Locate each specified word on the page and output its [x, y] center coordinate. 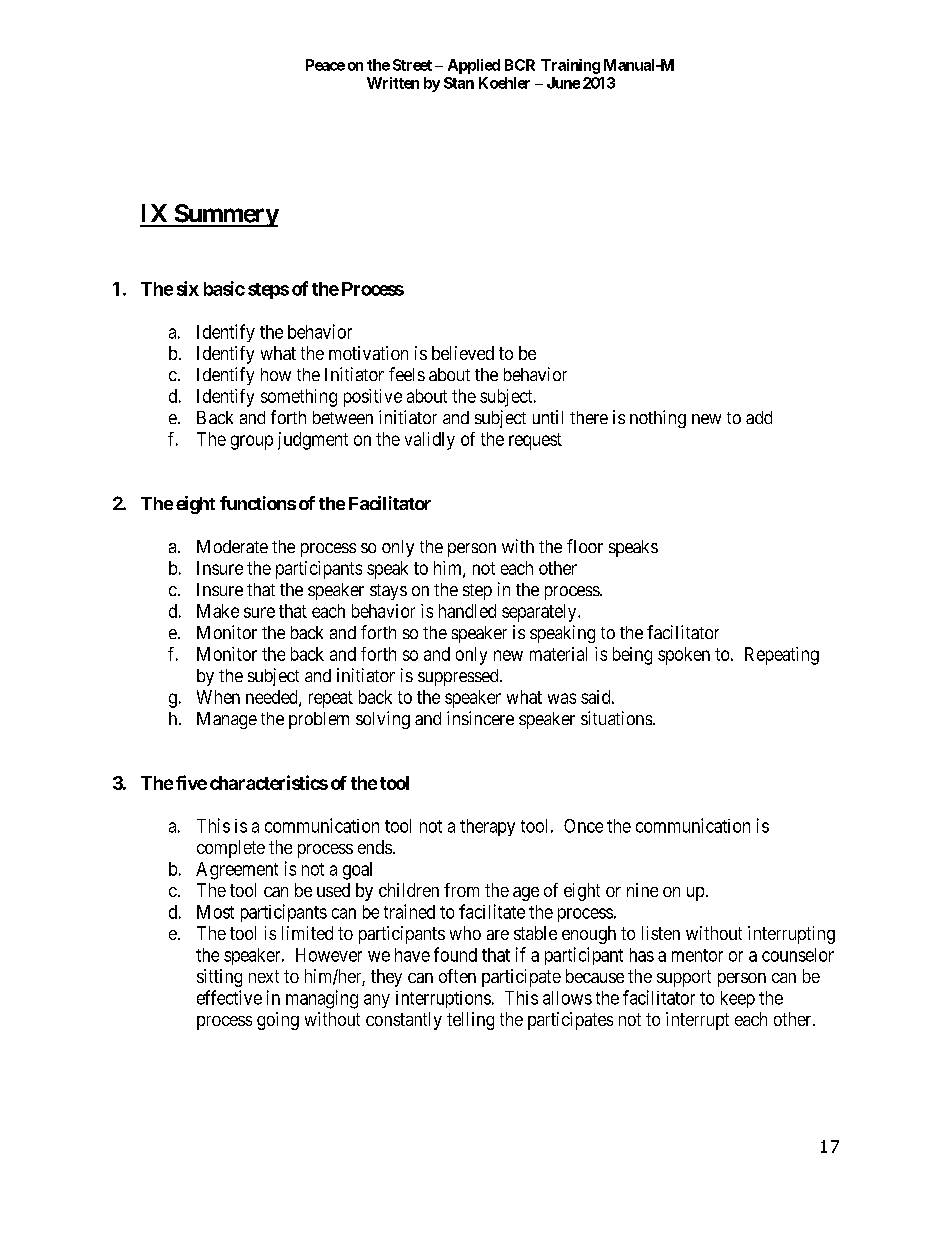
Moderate [232, 546]
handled [467, 611]
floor [585, 546]
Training [570, 66]
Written [393, 83]
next [264, 976]
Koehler [504, 83]
